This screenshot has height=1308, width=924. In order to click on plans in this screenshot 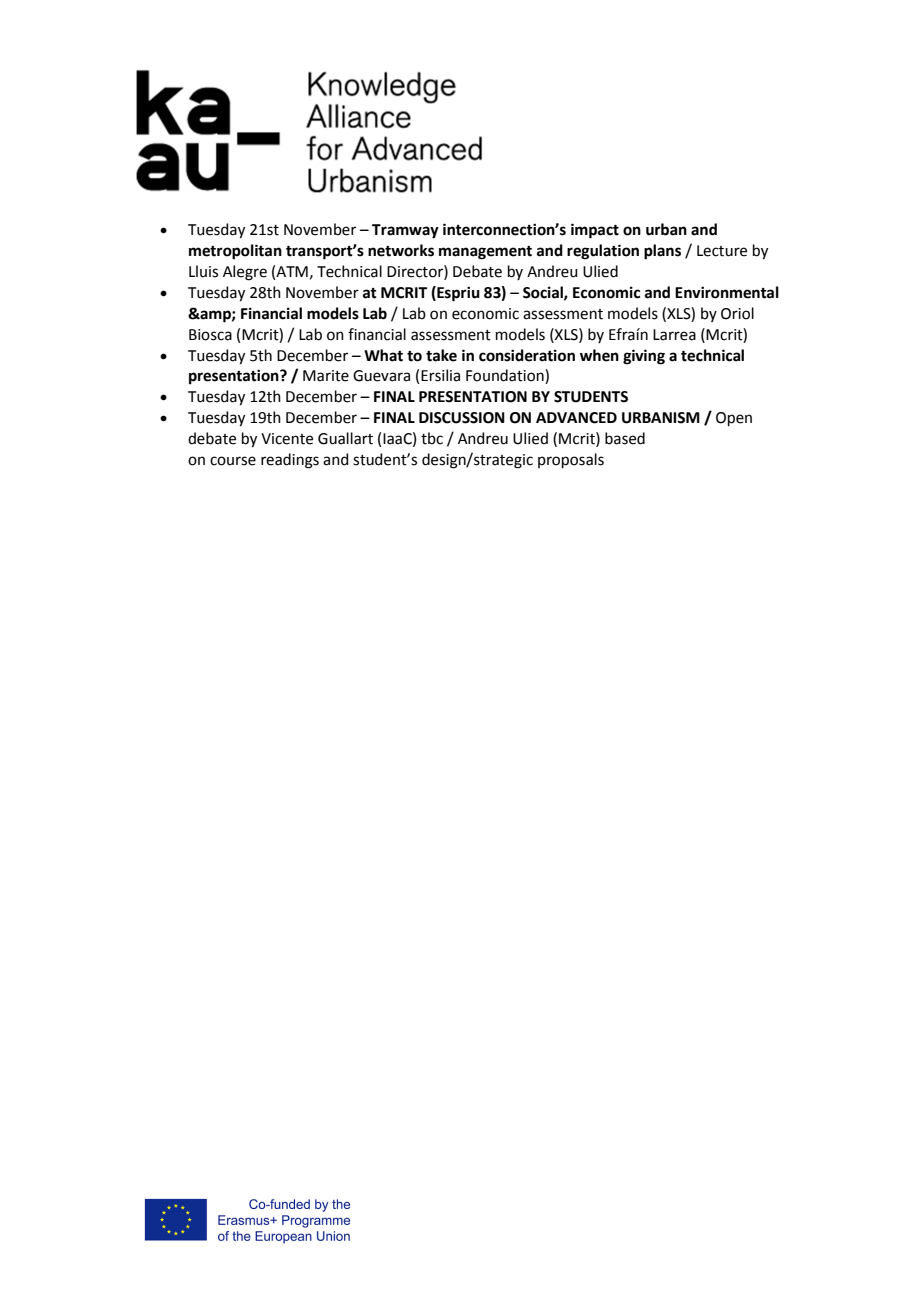, I will do `click(662, 252)`.
